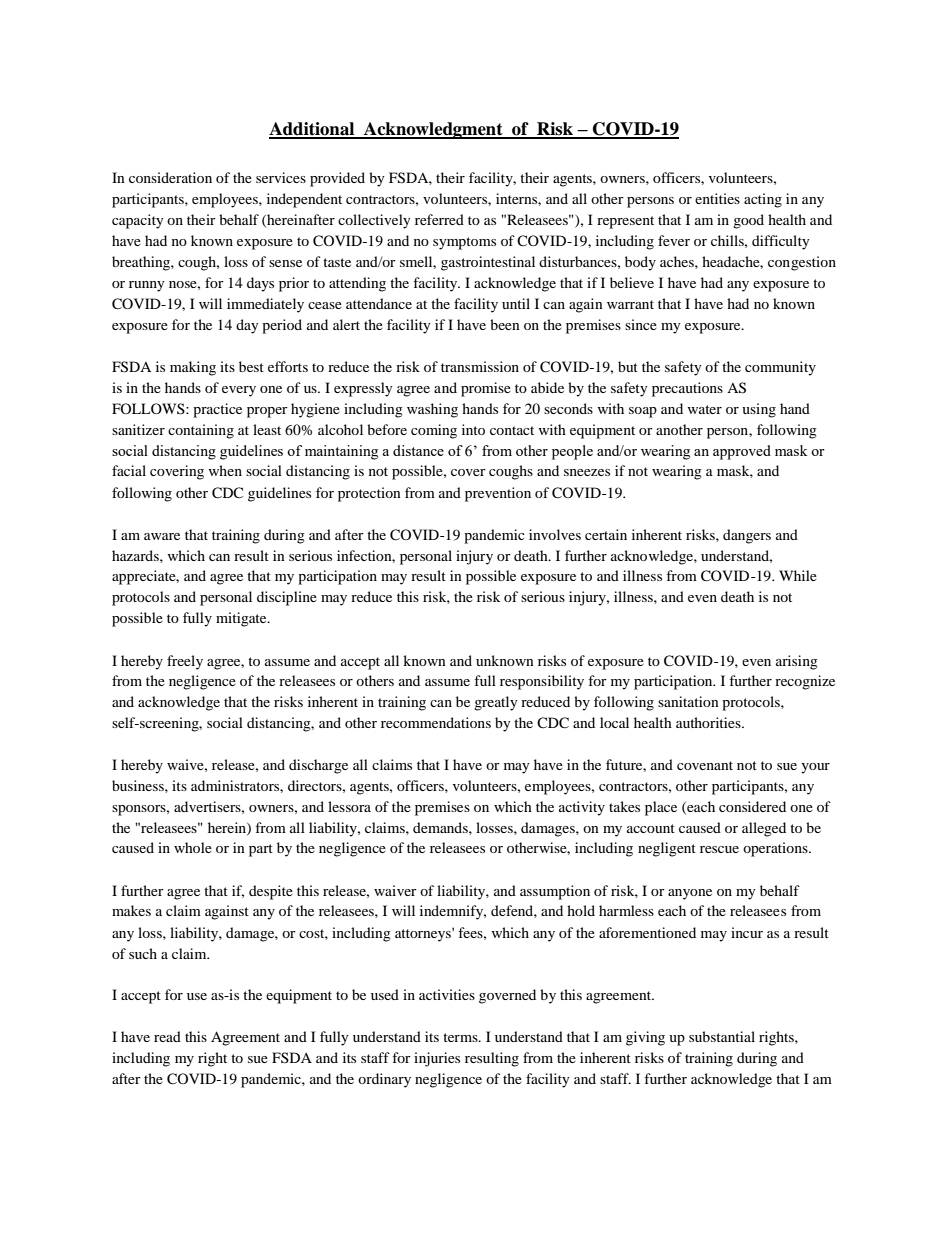 The height and width of the screenshot is (1233, 952). I want to click on when, so click(225, 470).
